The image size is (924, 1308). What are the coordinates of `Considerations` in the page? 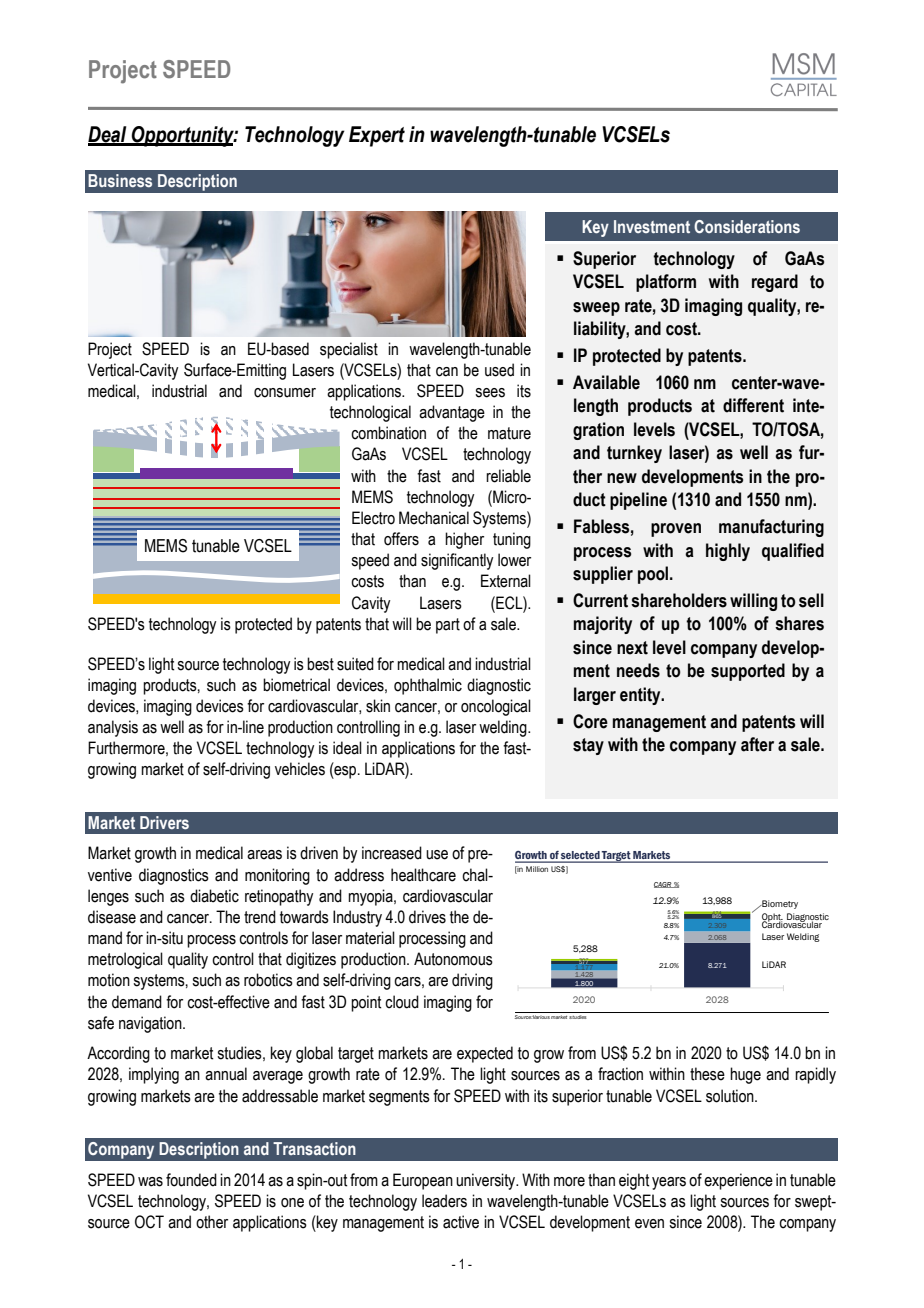 It's located at (747, 226).
